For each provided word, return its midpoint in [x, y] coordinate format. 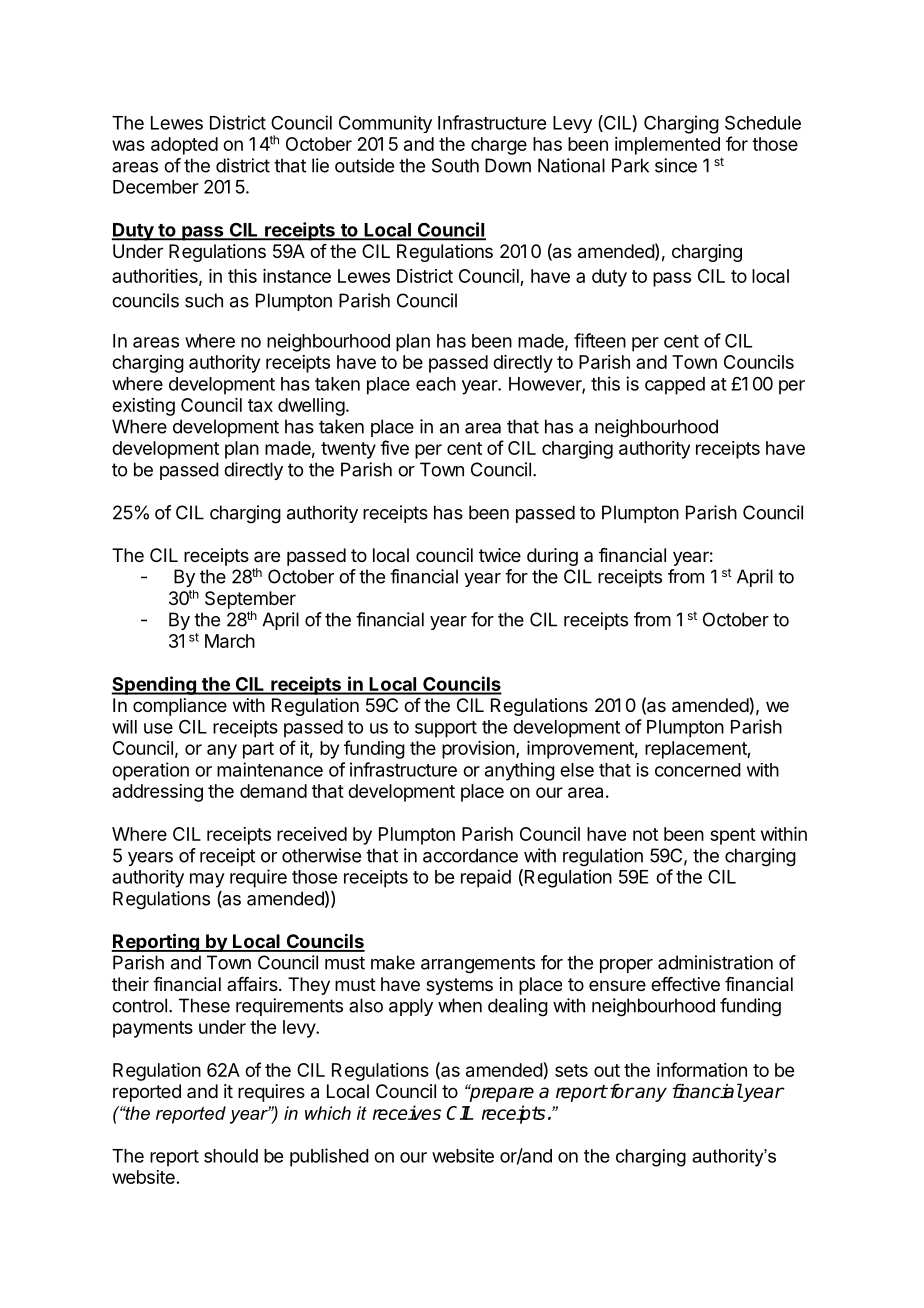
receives [407, 1112]
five [394, 447]
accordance [470, 855]
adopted [184, 146]
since [676, 165]
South [455, 165]
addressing [157, 793]
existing [143, 407]
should [231, 1156]
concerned [698, 770]
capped [675, 386]
